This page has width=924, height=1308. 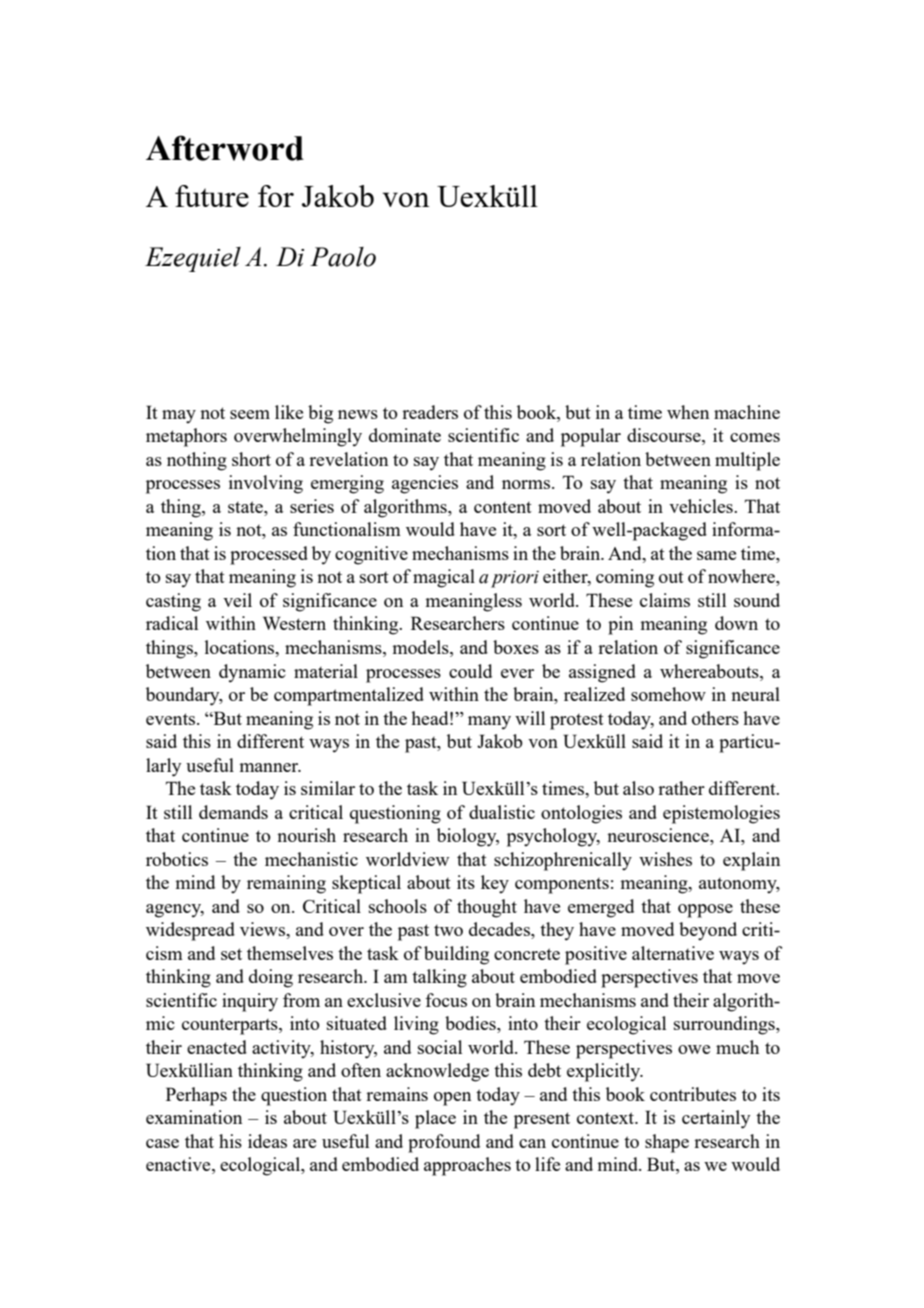 I want to click on Paolo, so click(x=343, y=257).
